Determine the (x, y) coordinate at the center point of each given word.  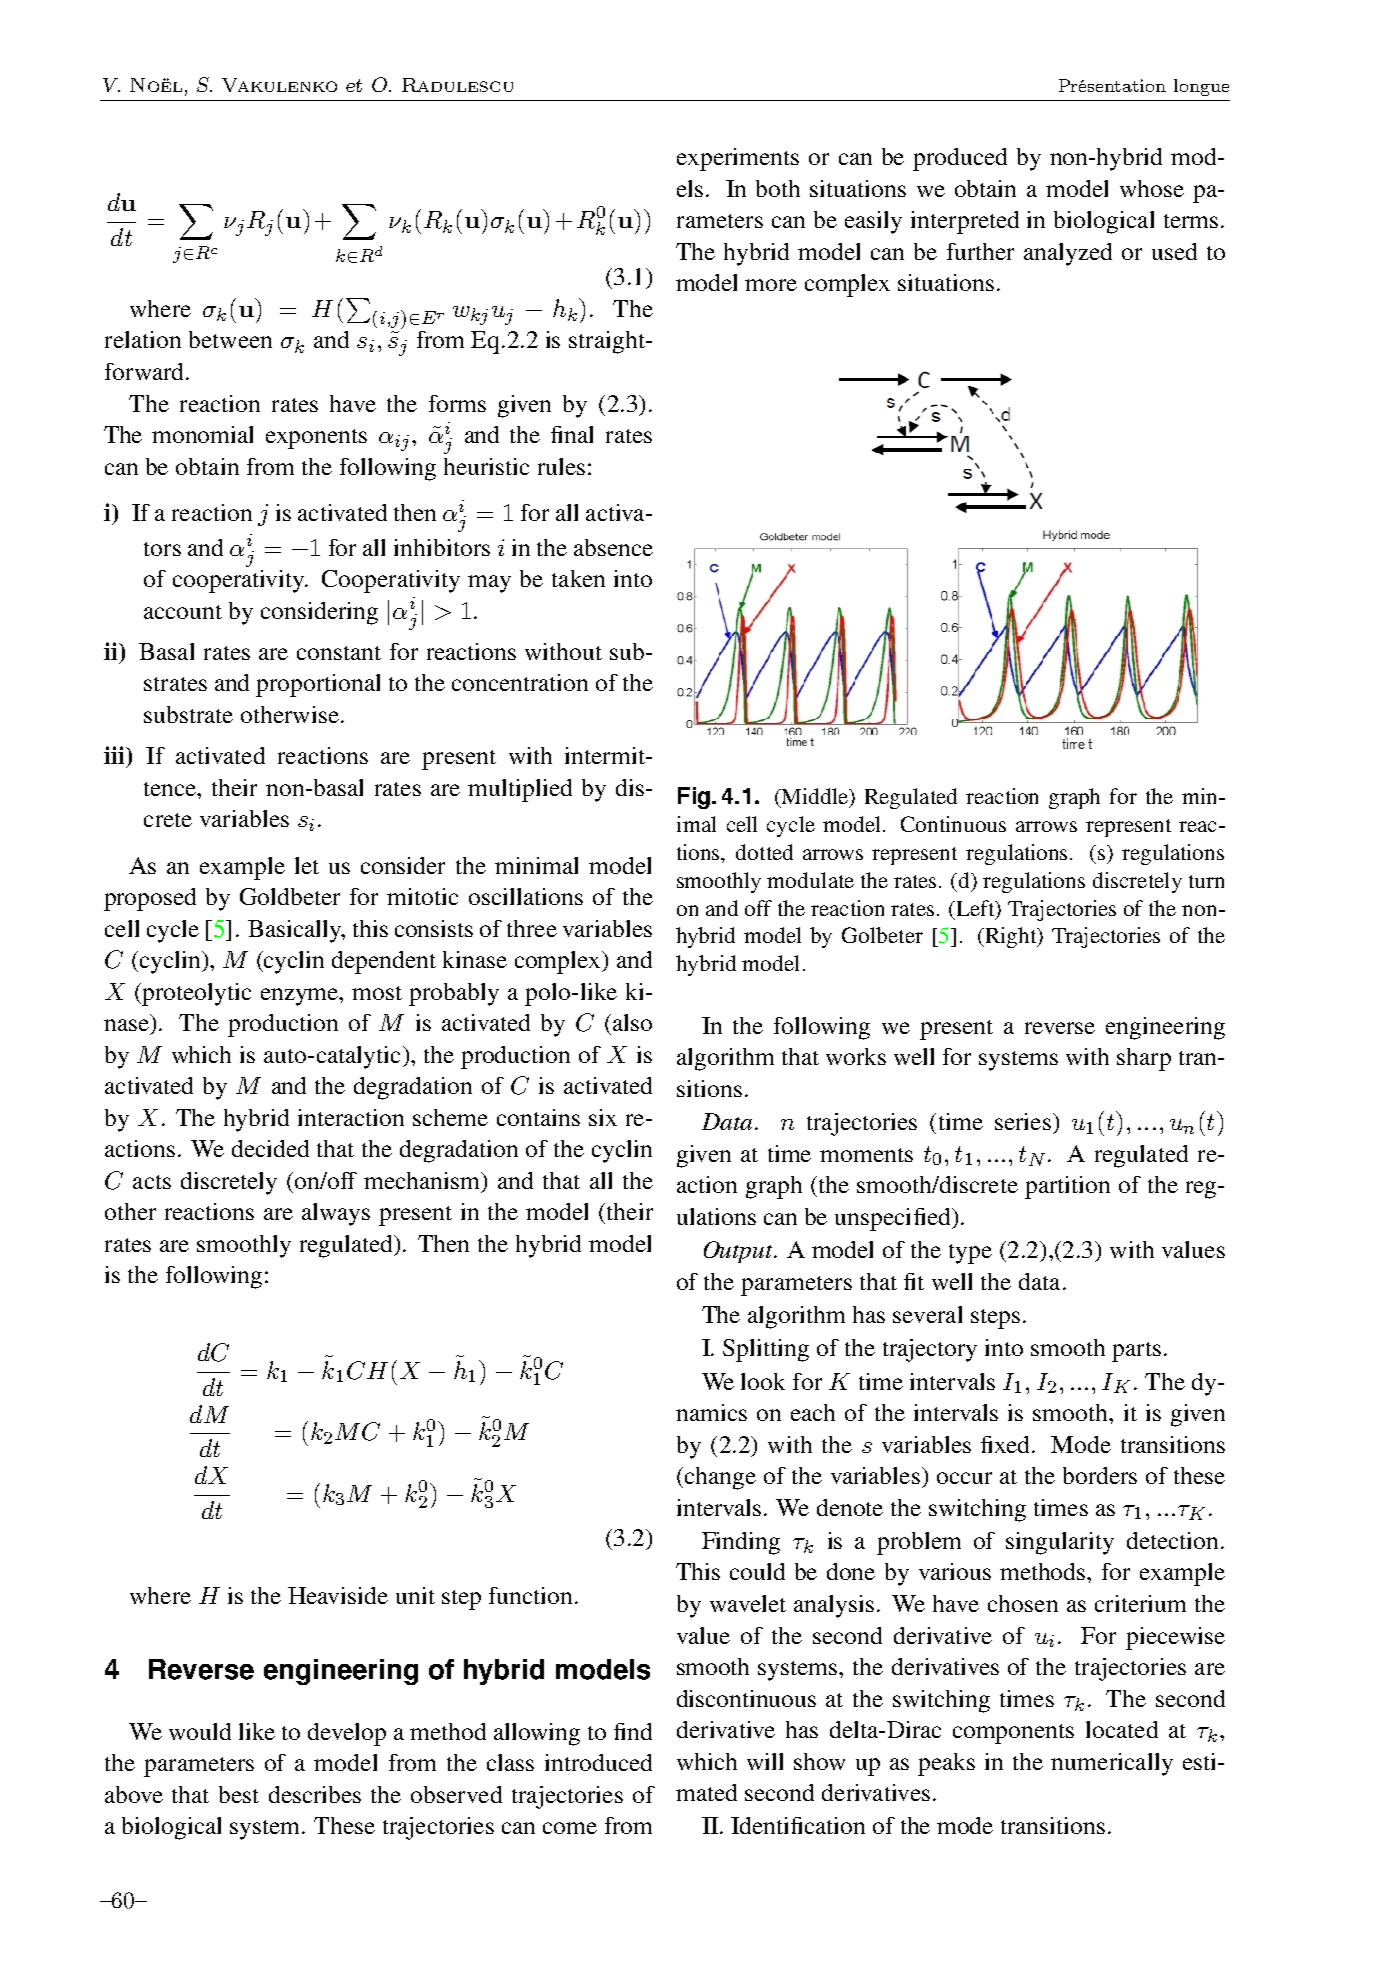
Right (1011, 937)
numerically (1112, 1764)
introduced (598, 1762)
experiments (738, 159)
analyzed (1068, 254)
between (230, 339)
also (632, 1022)
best (239, 1794)
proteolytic (196, 994)
